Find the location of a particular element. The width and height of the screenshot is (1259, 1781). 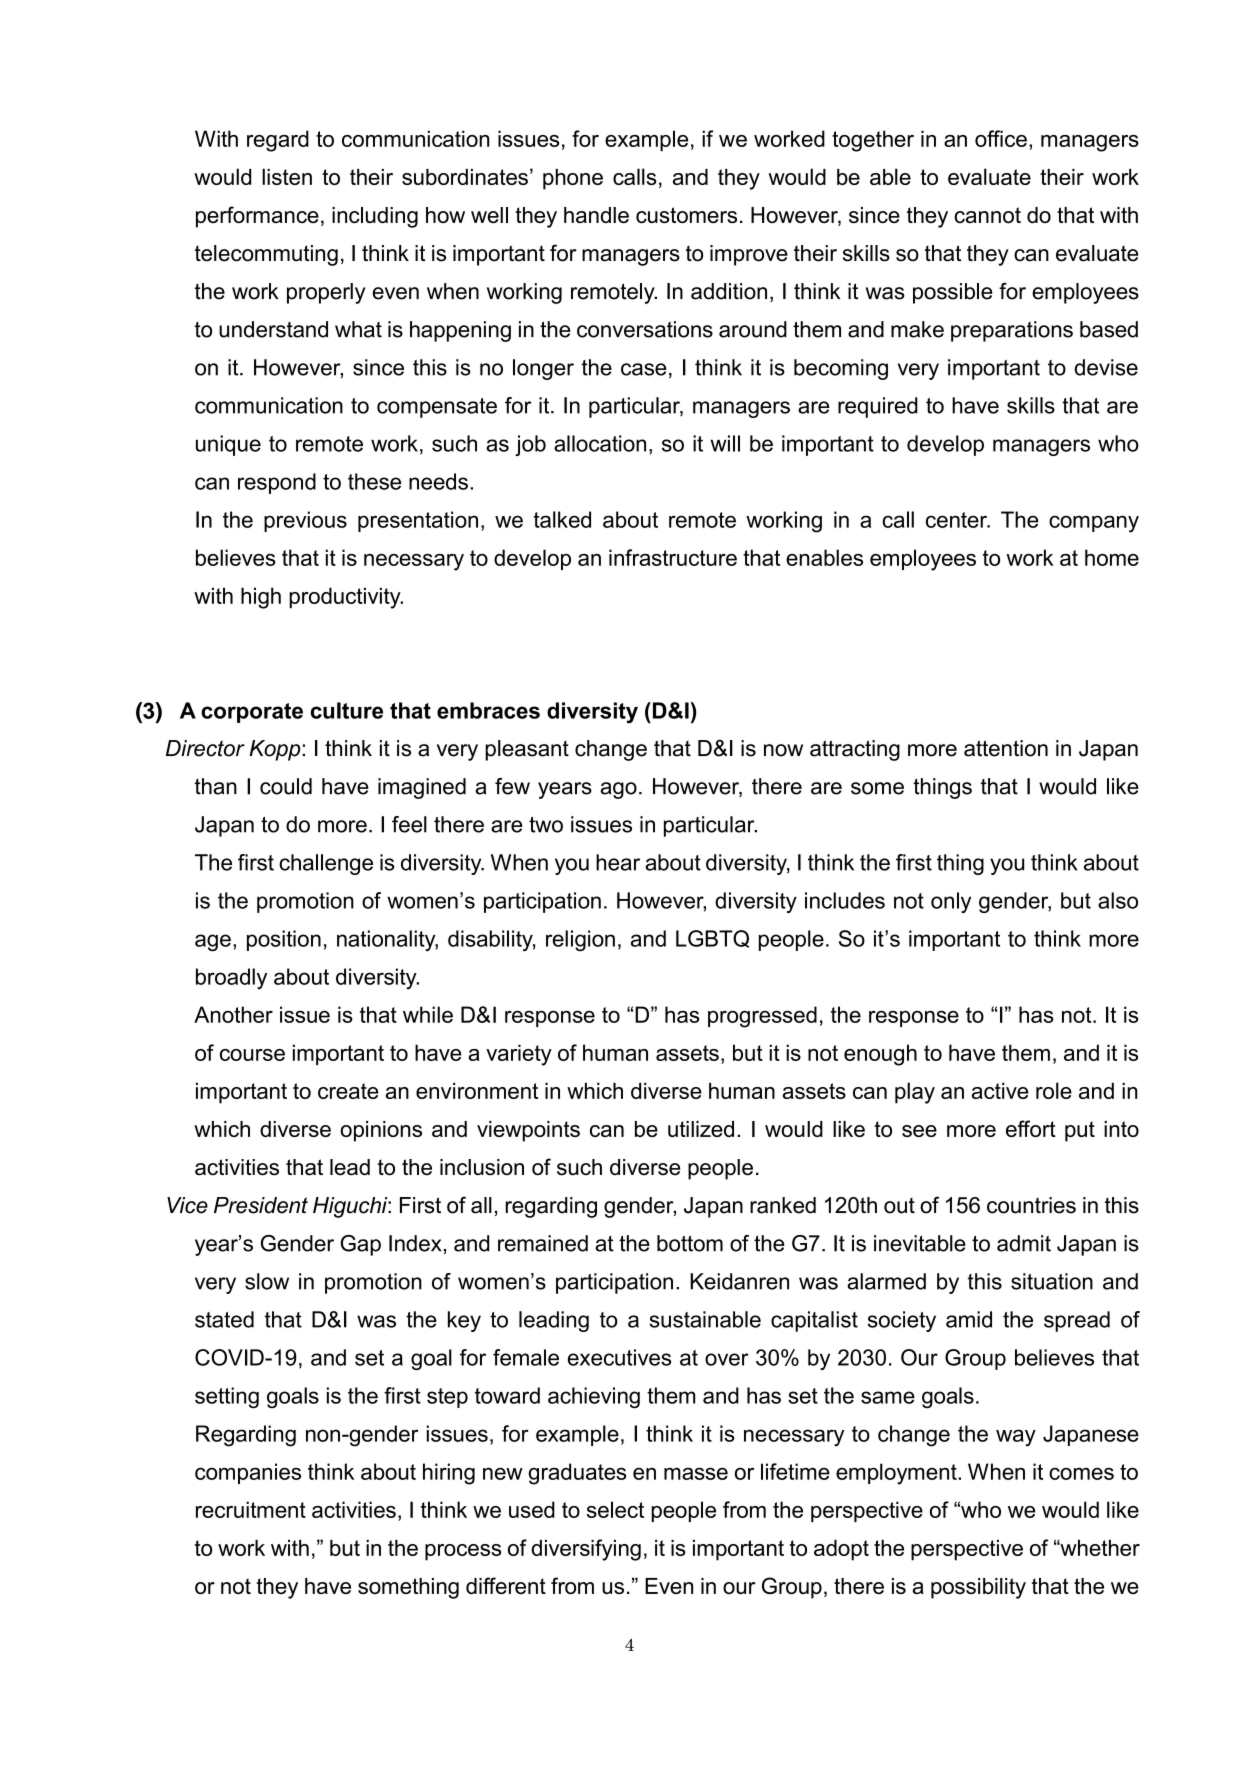

countries is located at coordinates (1031, 1205).
